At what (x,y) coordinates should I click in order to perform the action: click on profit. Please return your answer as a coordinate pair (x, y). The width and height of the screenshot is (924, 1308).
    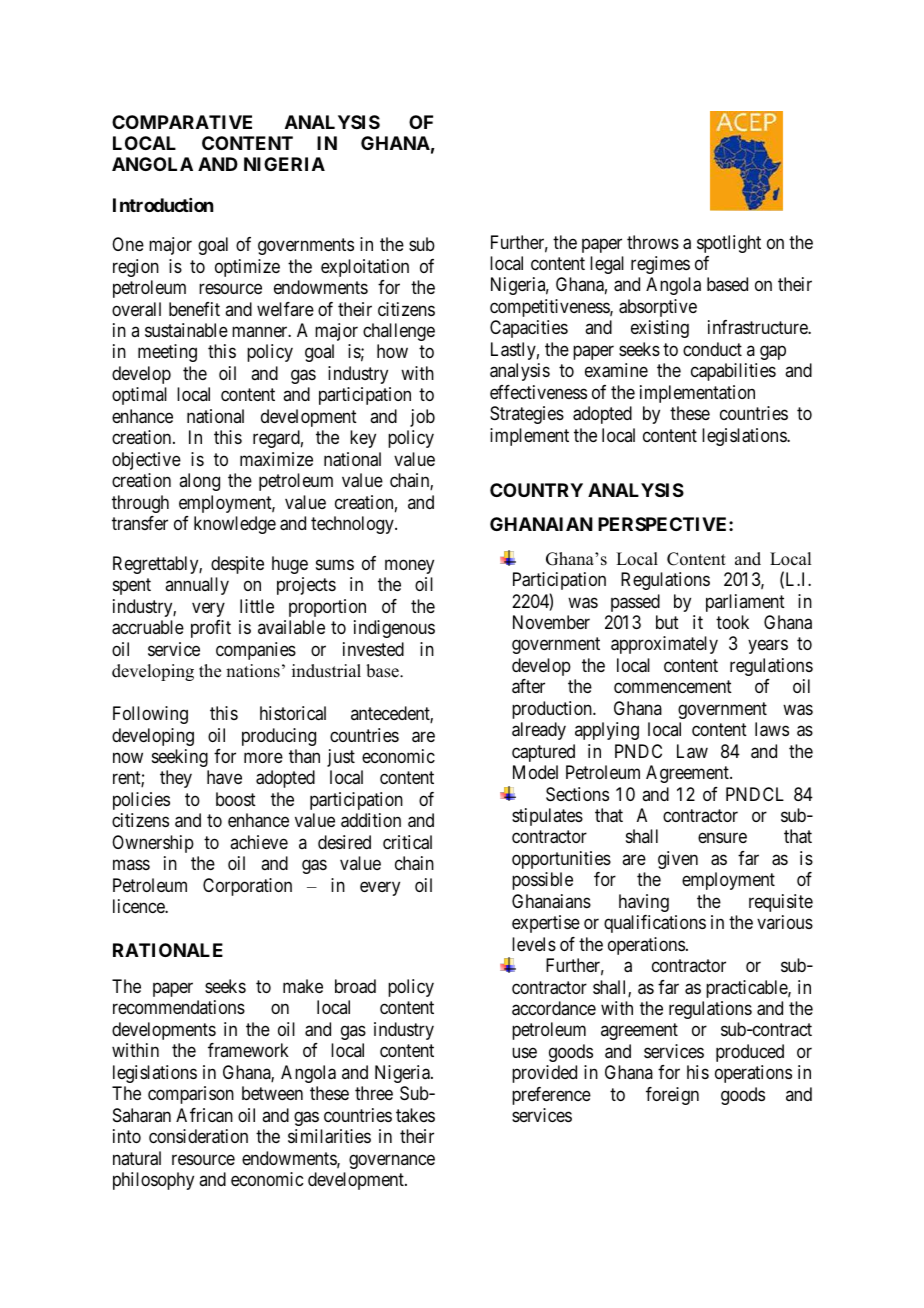
    Looking at the image, I should click on (211, 629).
